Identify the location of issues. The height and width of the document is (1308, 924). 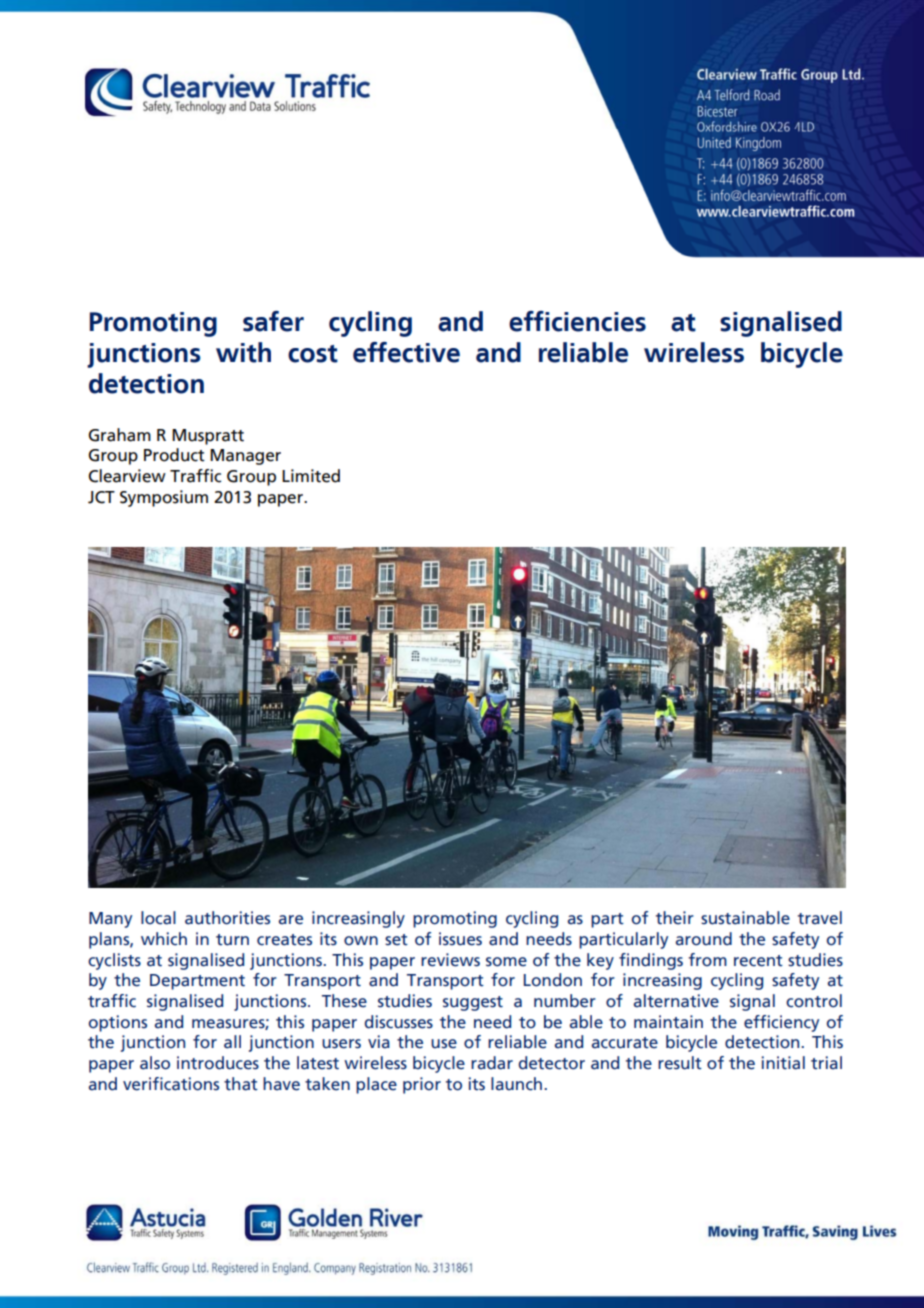
(460, 939).
